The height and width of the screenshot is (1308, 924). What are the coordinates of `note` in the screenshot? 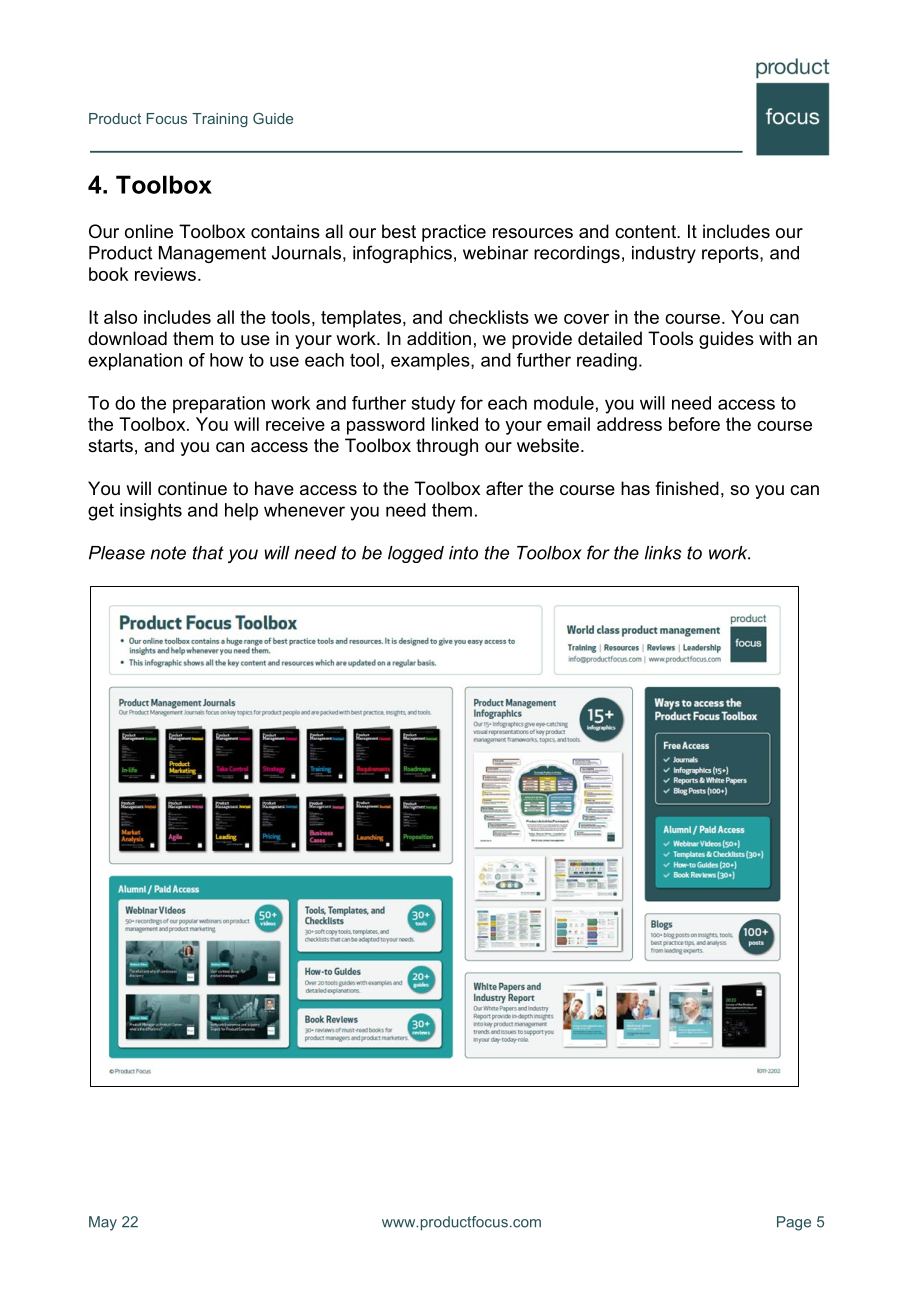 It's located at (168, 553).
